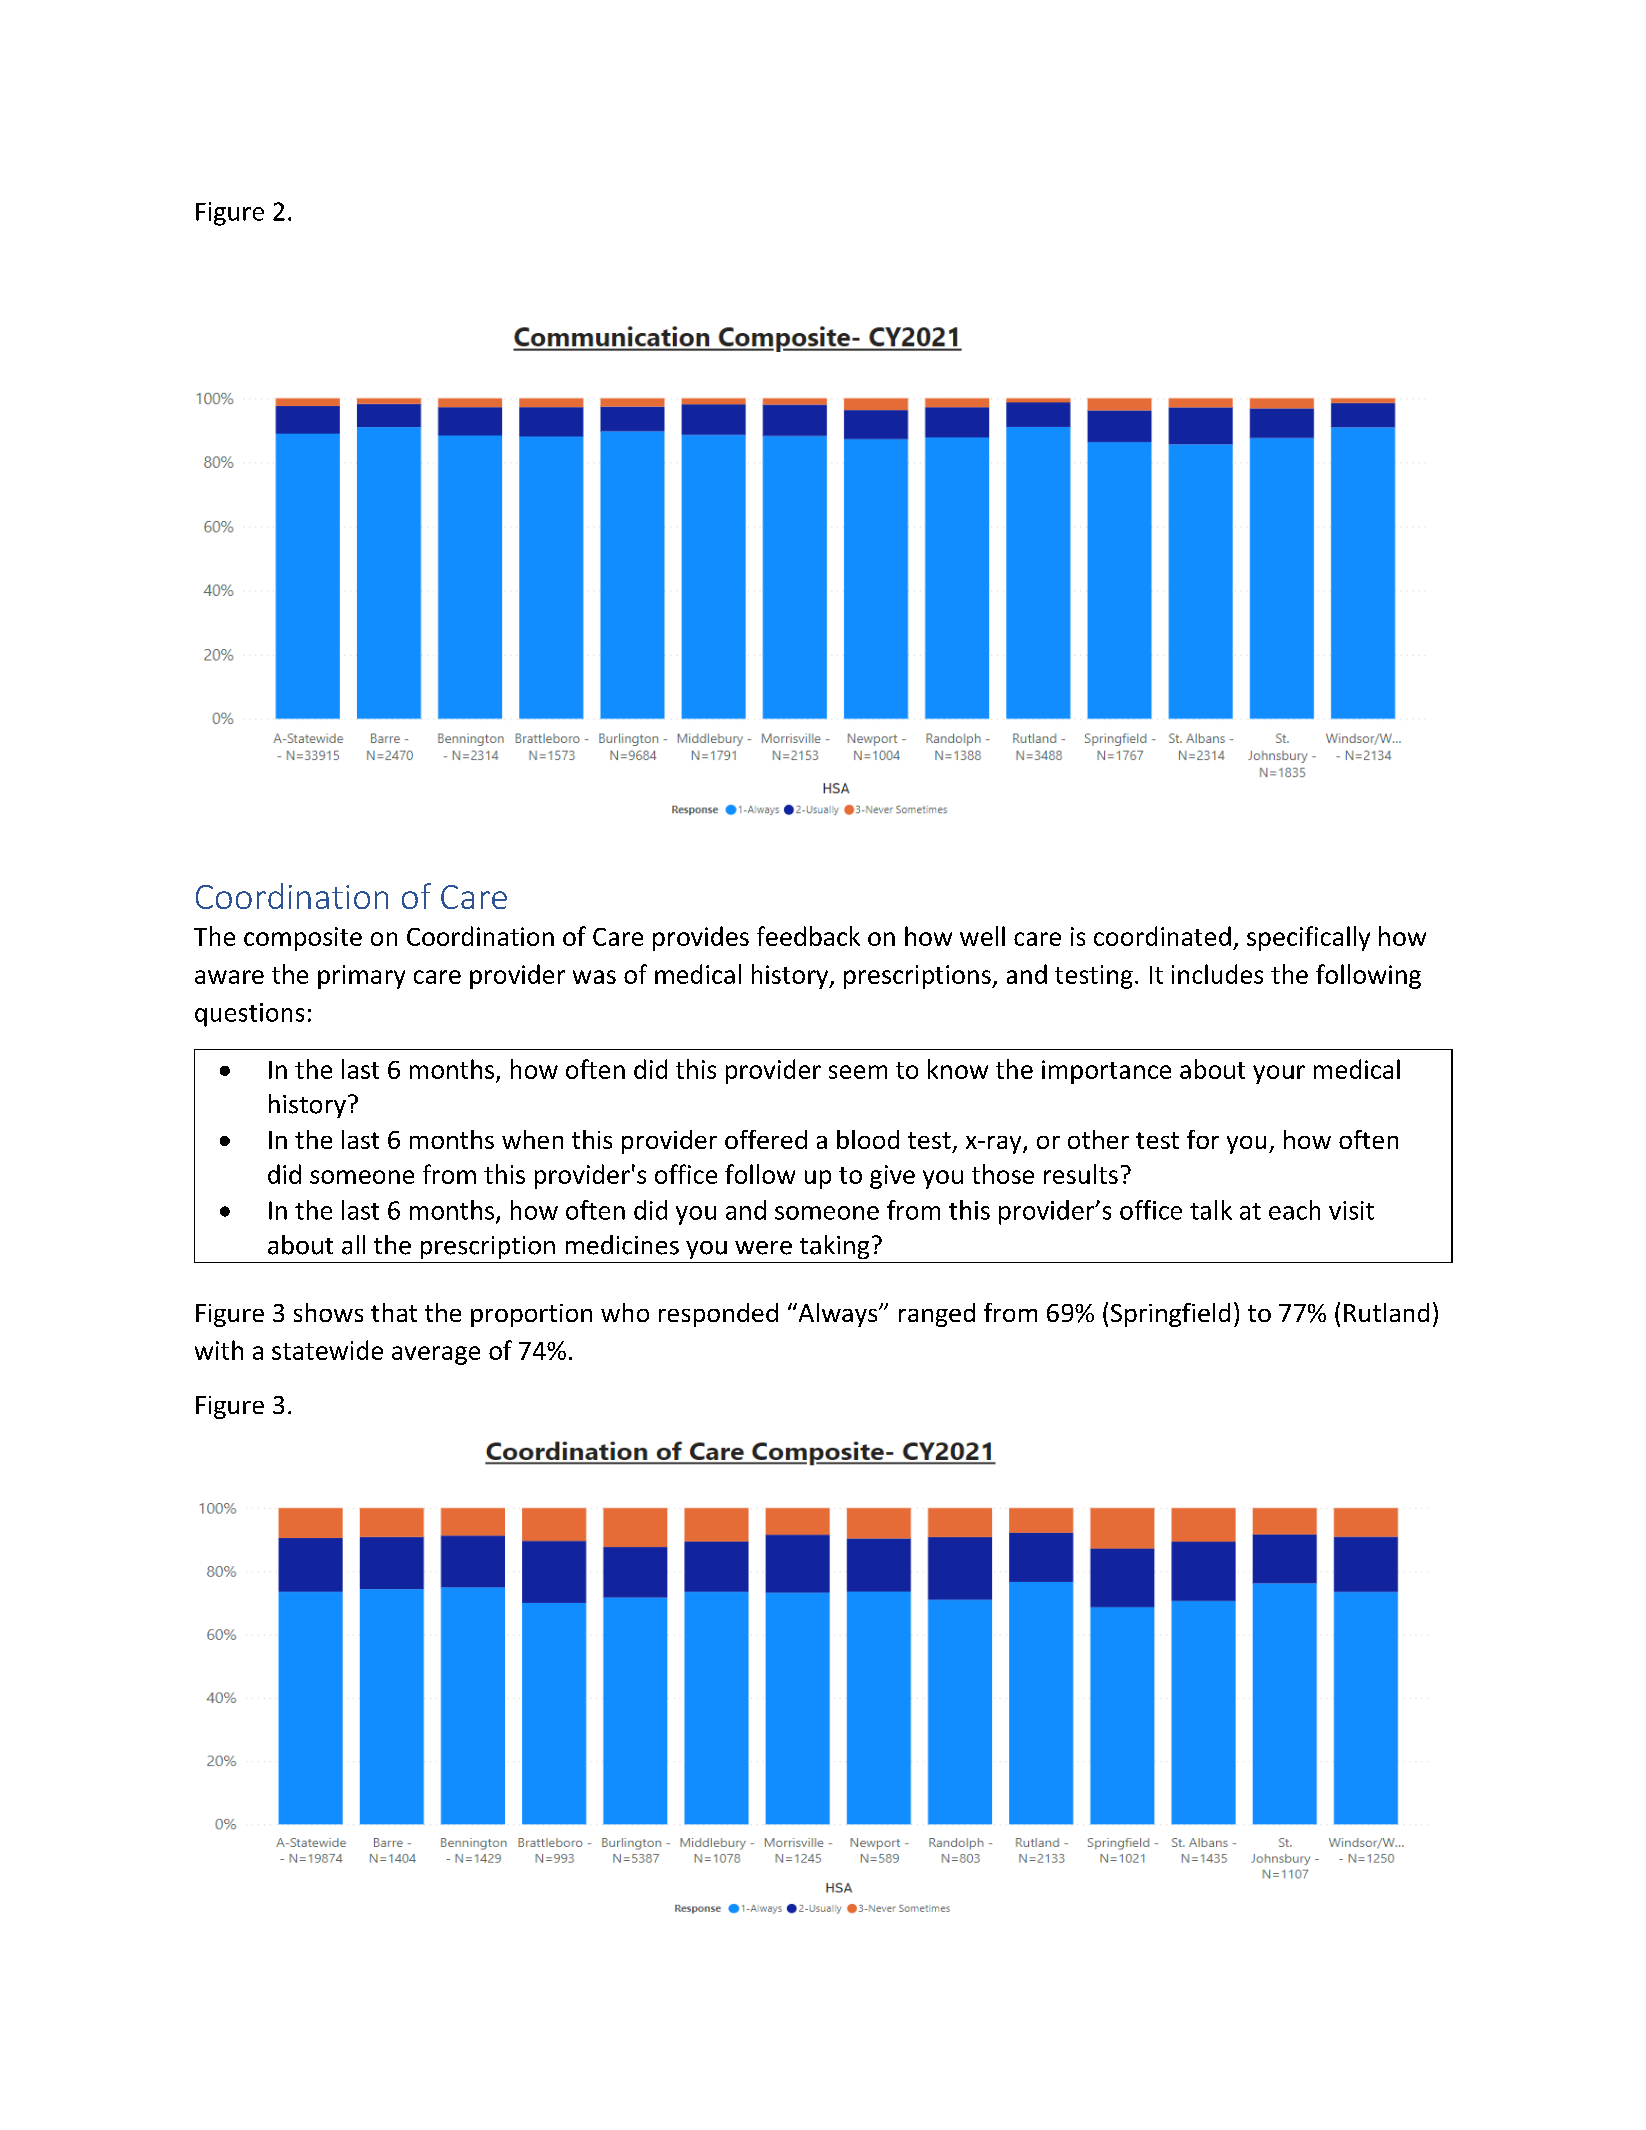  Describe the element at coordinates (1211, 1210) in the screenshot. I see `talk` at that location.
